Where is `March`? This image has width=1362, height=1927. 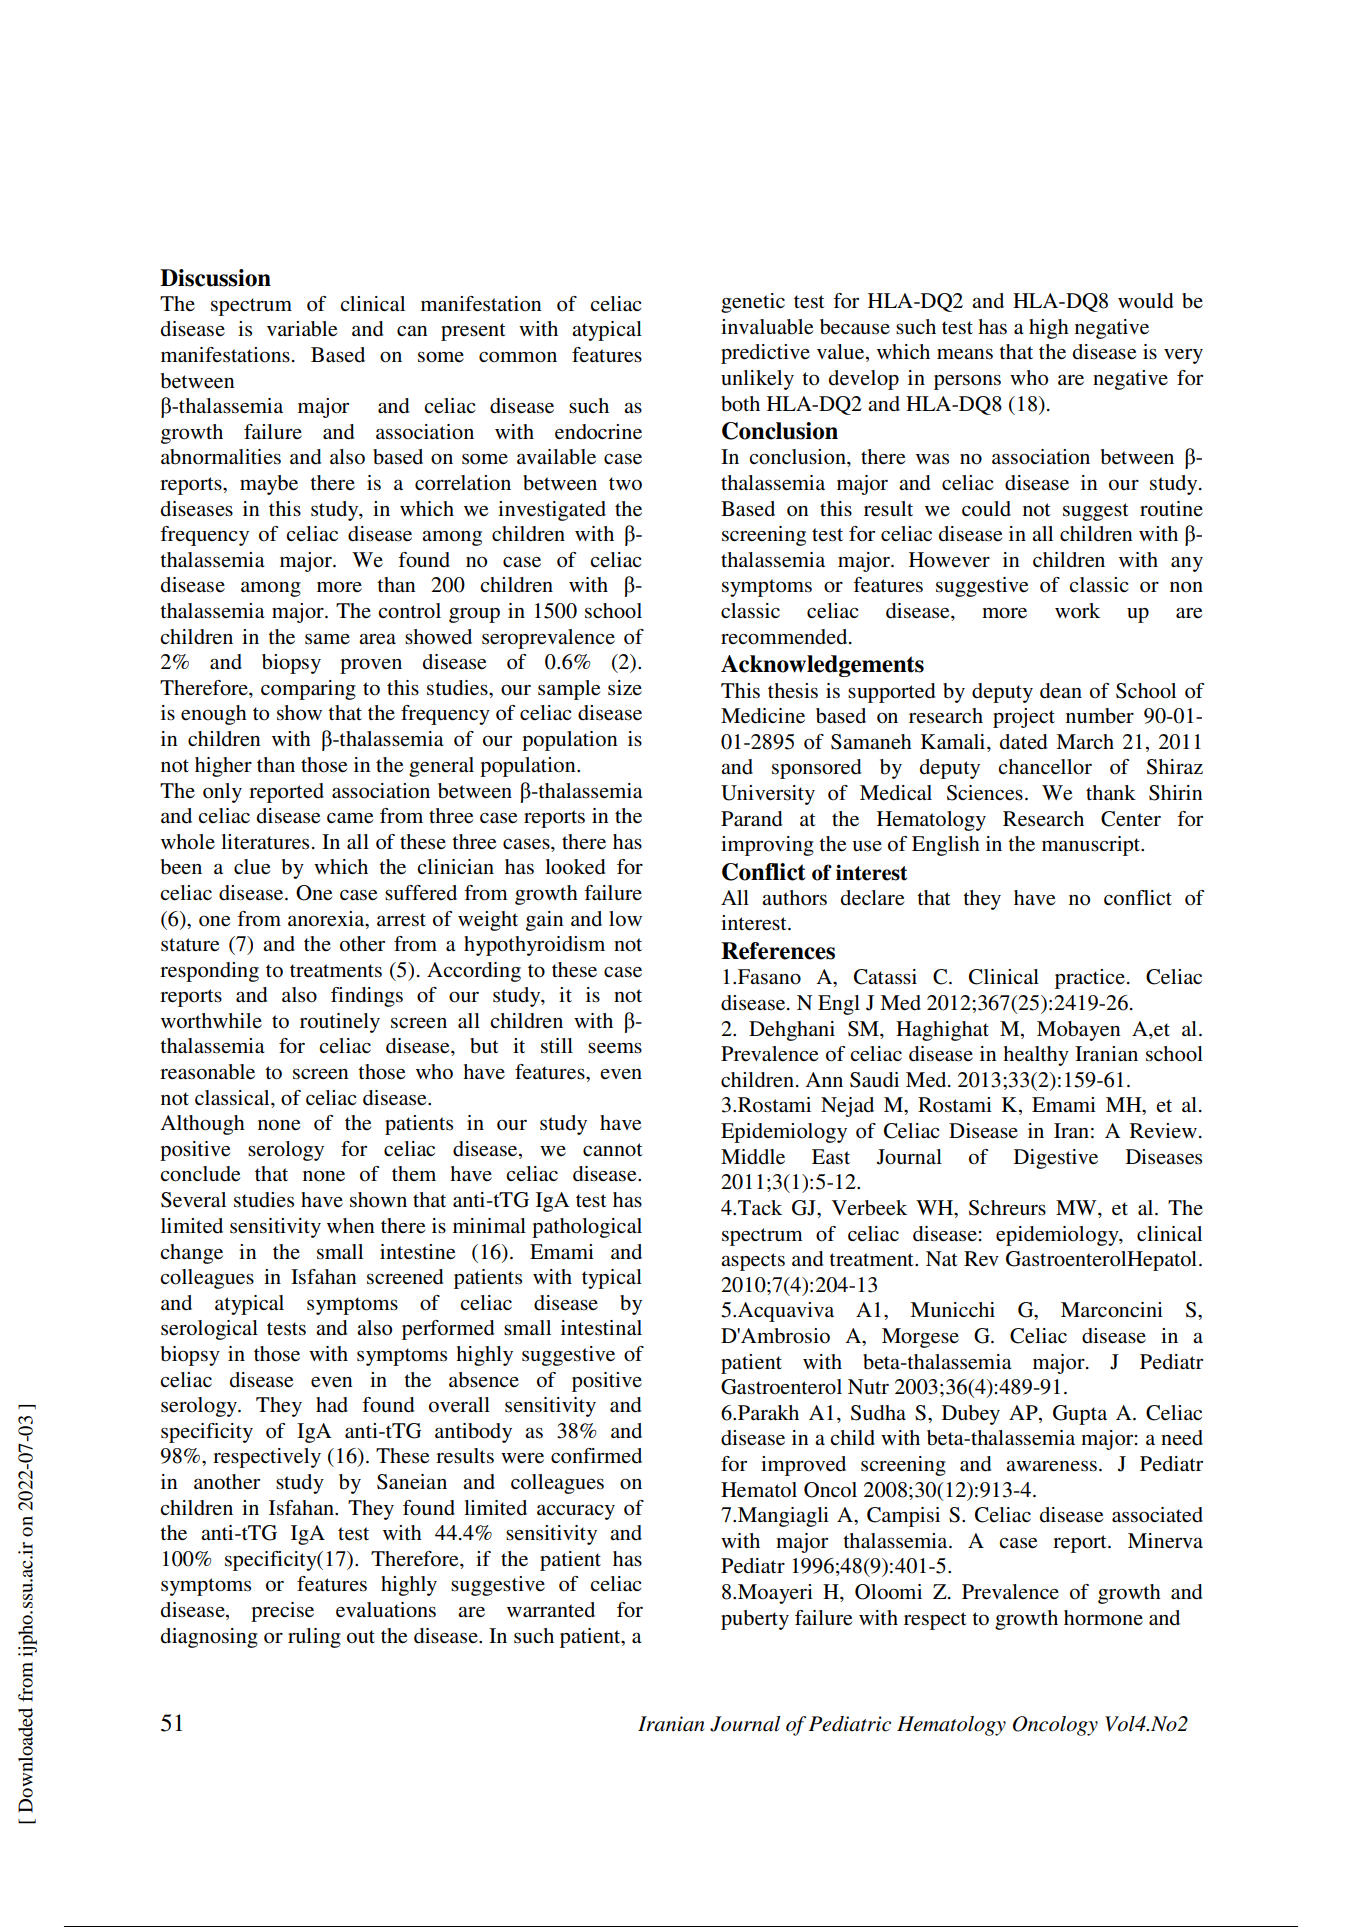 March is located at coordinates (1085, 741).
